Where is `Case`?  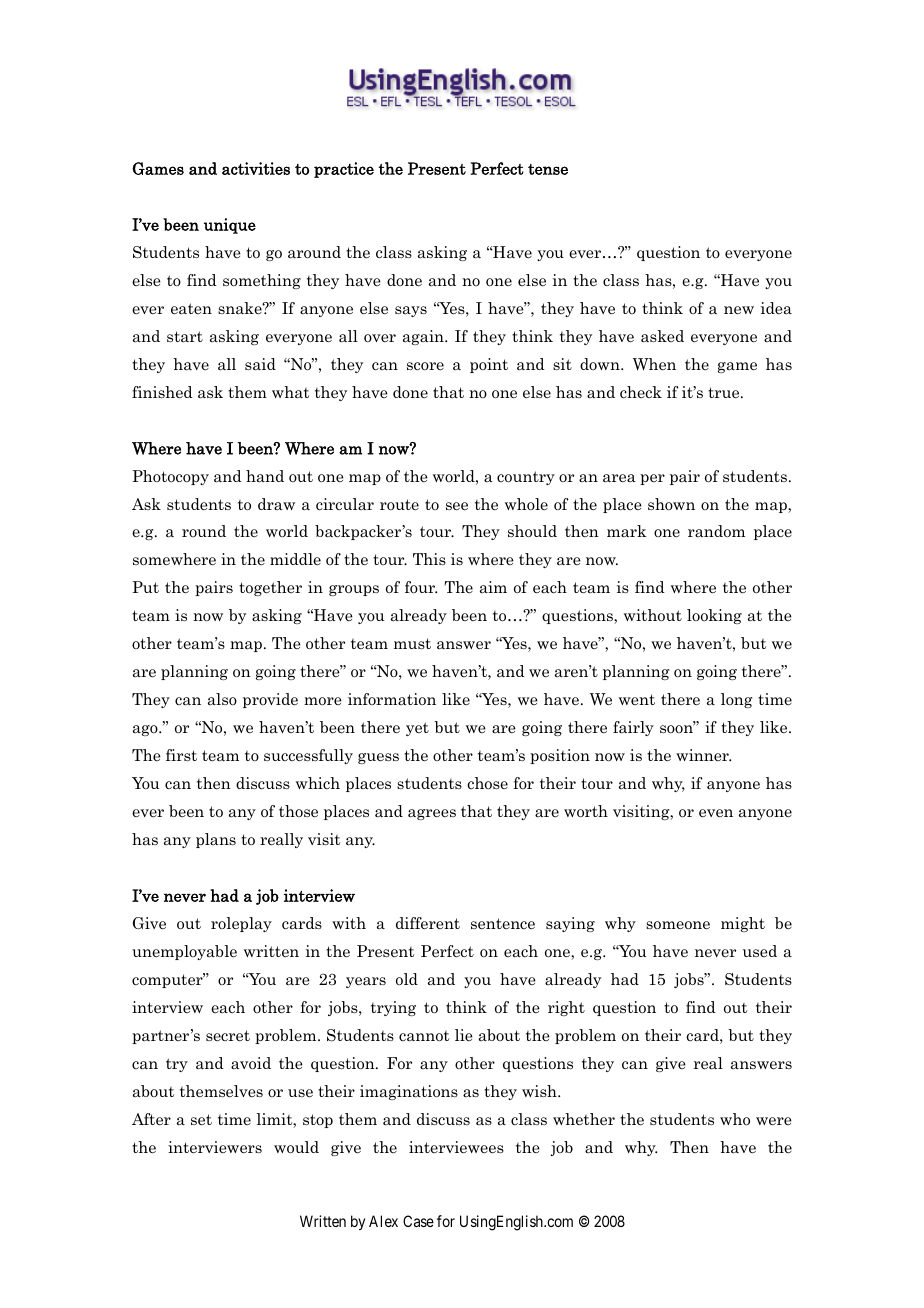 Case is located at coordinates (418, 1221).
